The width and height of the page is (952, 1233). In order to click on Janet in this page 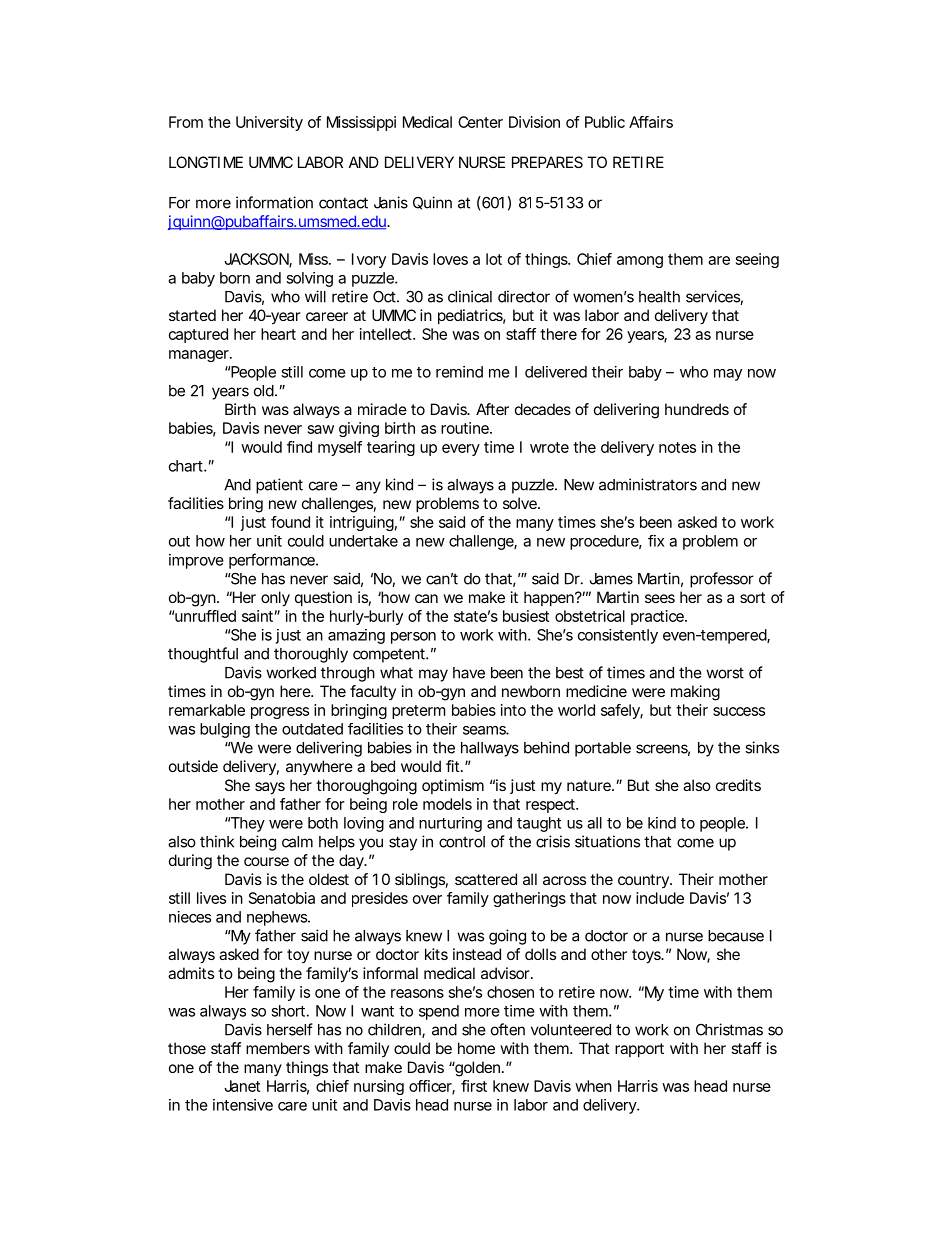, I will do `click(242, 1086)`.
